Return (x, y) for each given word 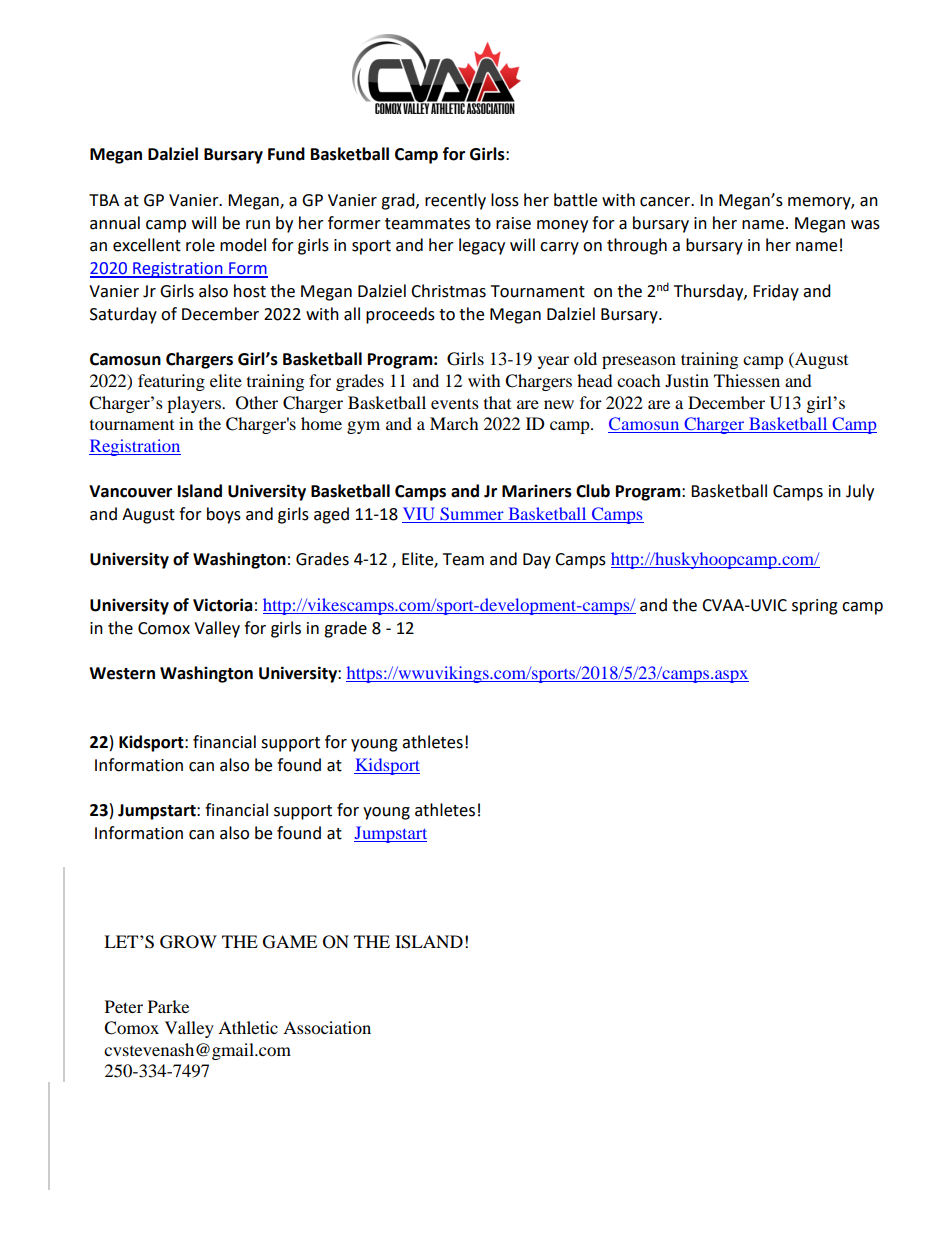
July (860, 492)
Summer (472, 515)
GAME (290, 942)
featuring (171, 382)
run (258, 225)
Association (327, 1027)
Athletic (248, 1027)
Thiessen (747, 380)
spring (815, 607)
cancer (666, 202)
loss (505, 200)
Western (122, 673)
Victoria (223, 605)
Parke (168, 1006)
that (497, 402)
